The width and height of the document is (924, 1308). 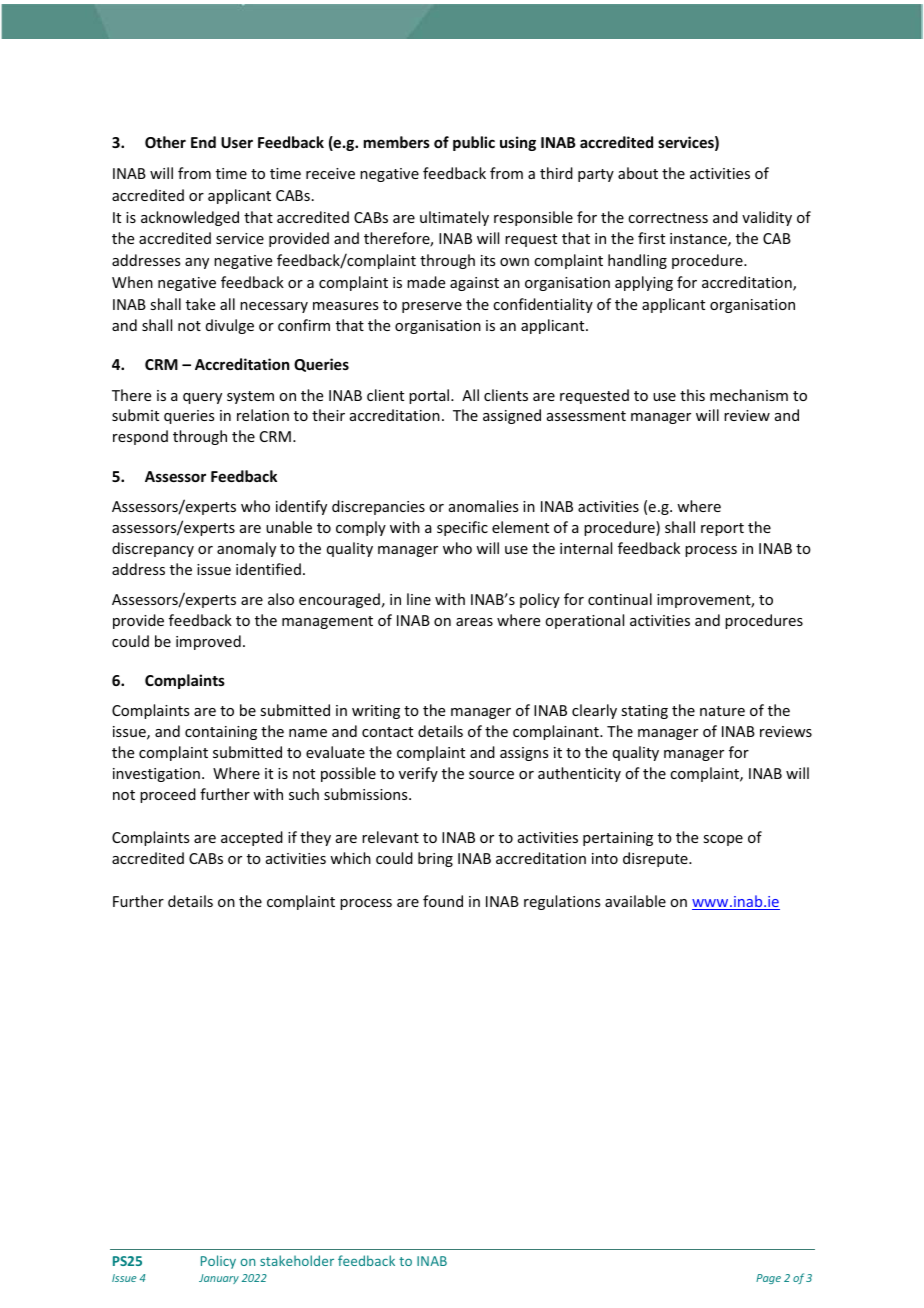 I want to click on nature, so click(x=722, y=711).
